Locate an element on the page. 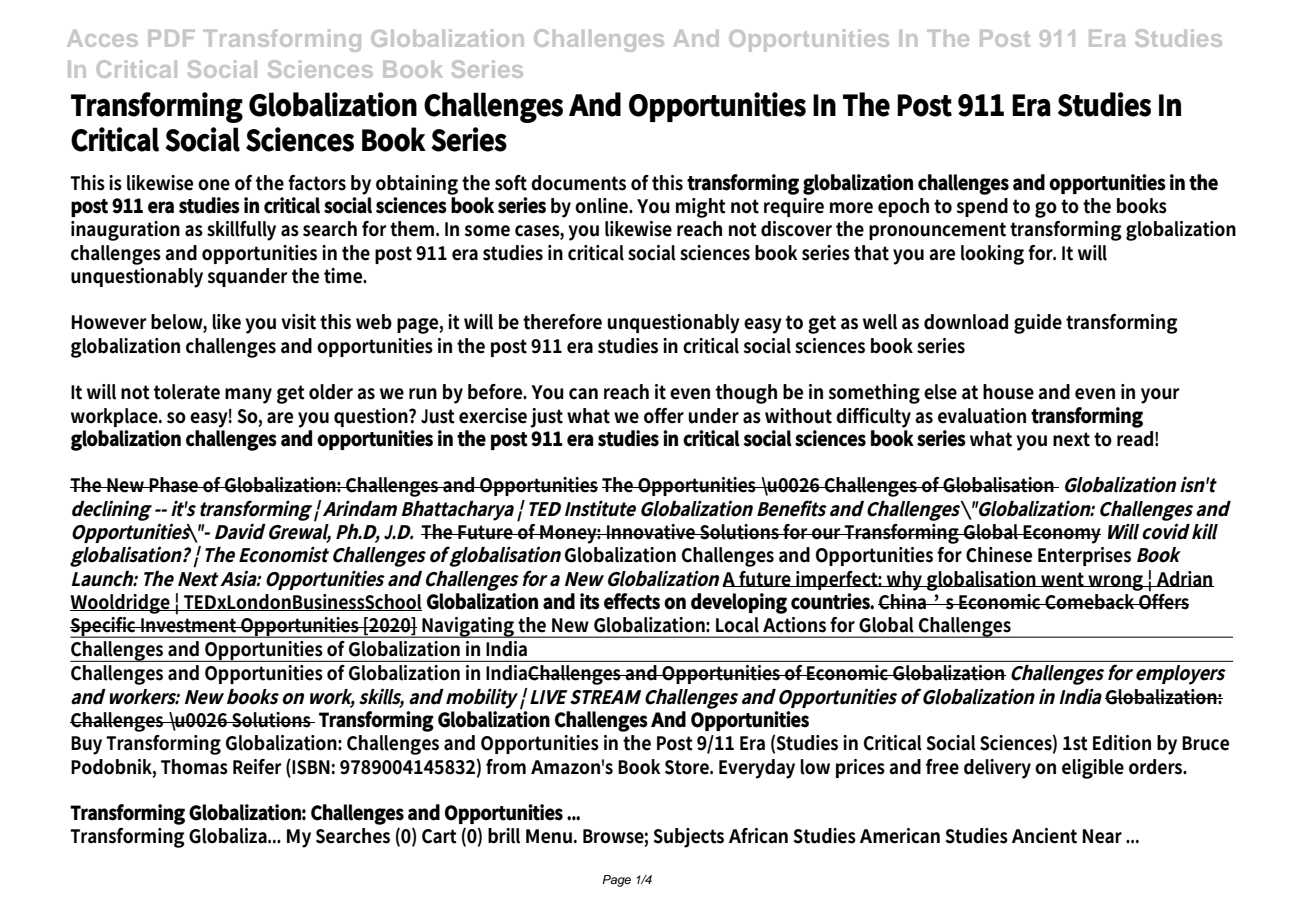 This page has height=924, width=1308. Thomas is located at coordinates (194, 767).
